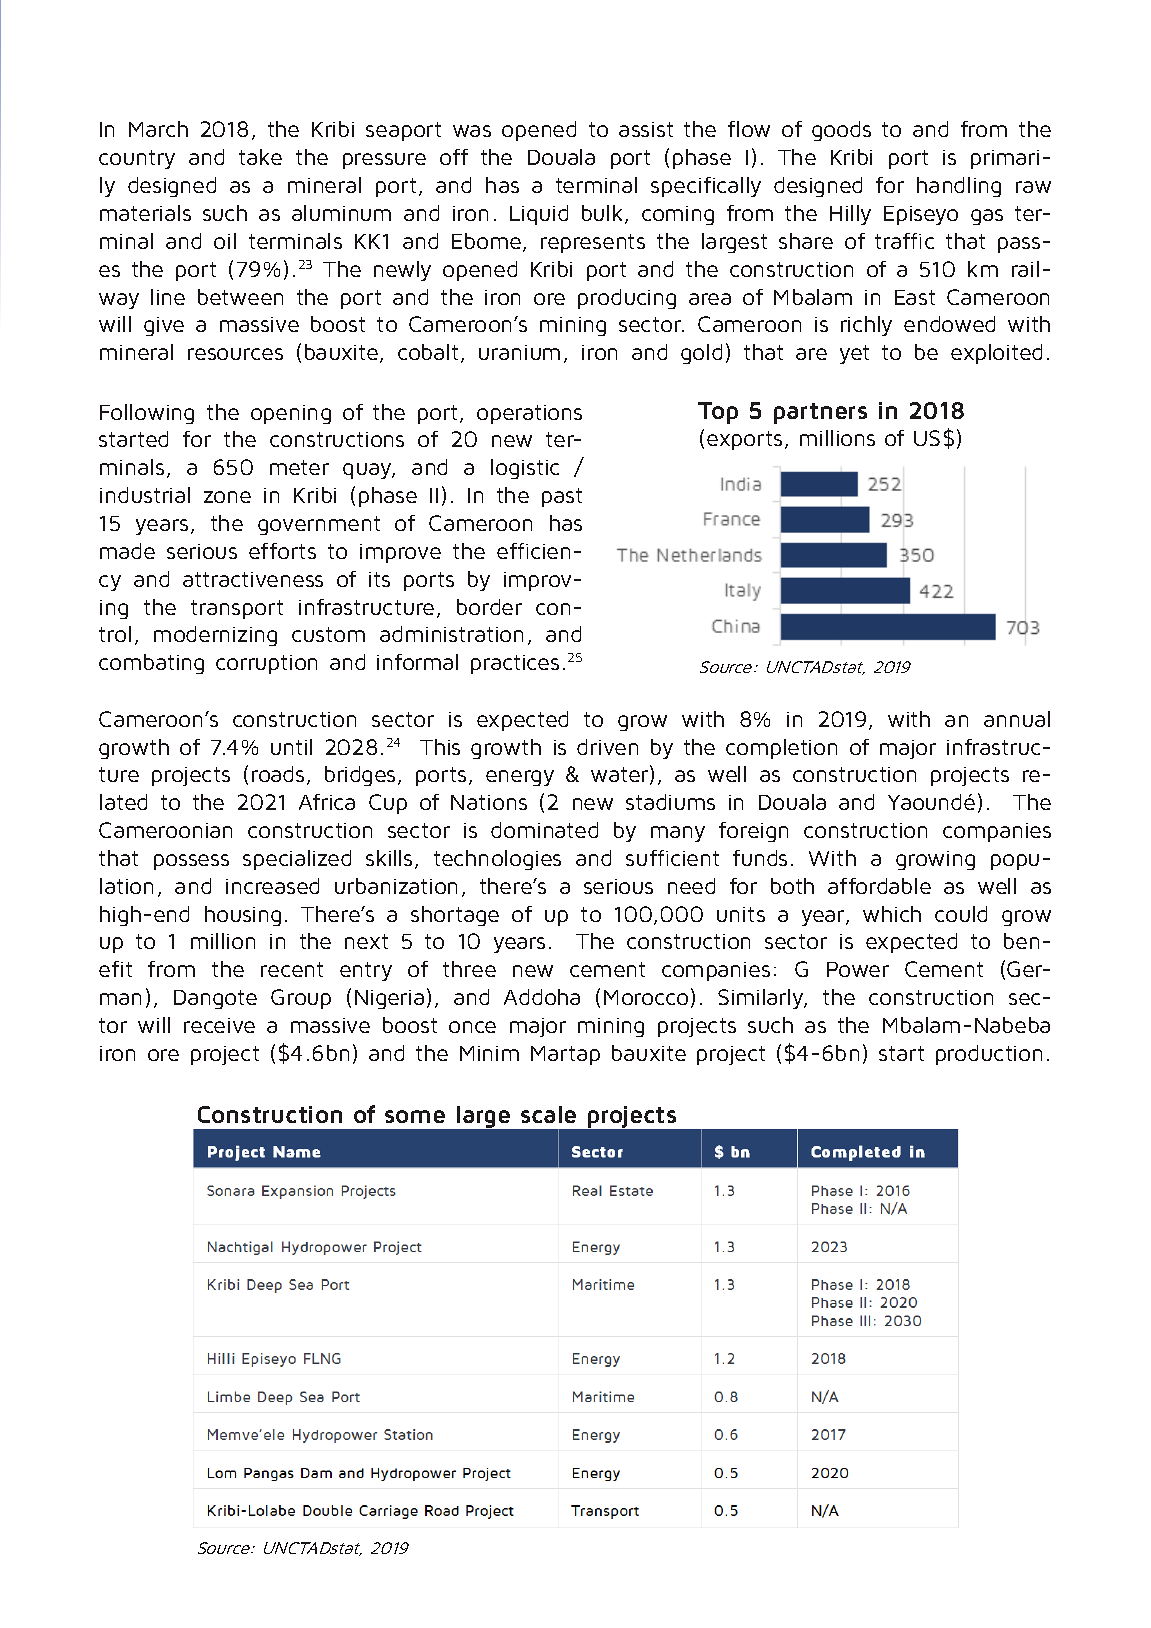 Image resolution: width=1151 pixels, height=1628 pixels. I want to click on past, so click(562, 497).
